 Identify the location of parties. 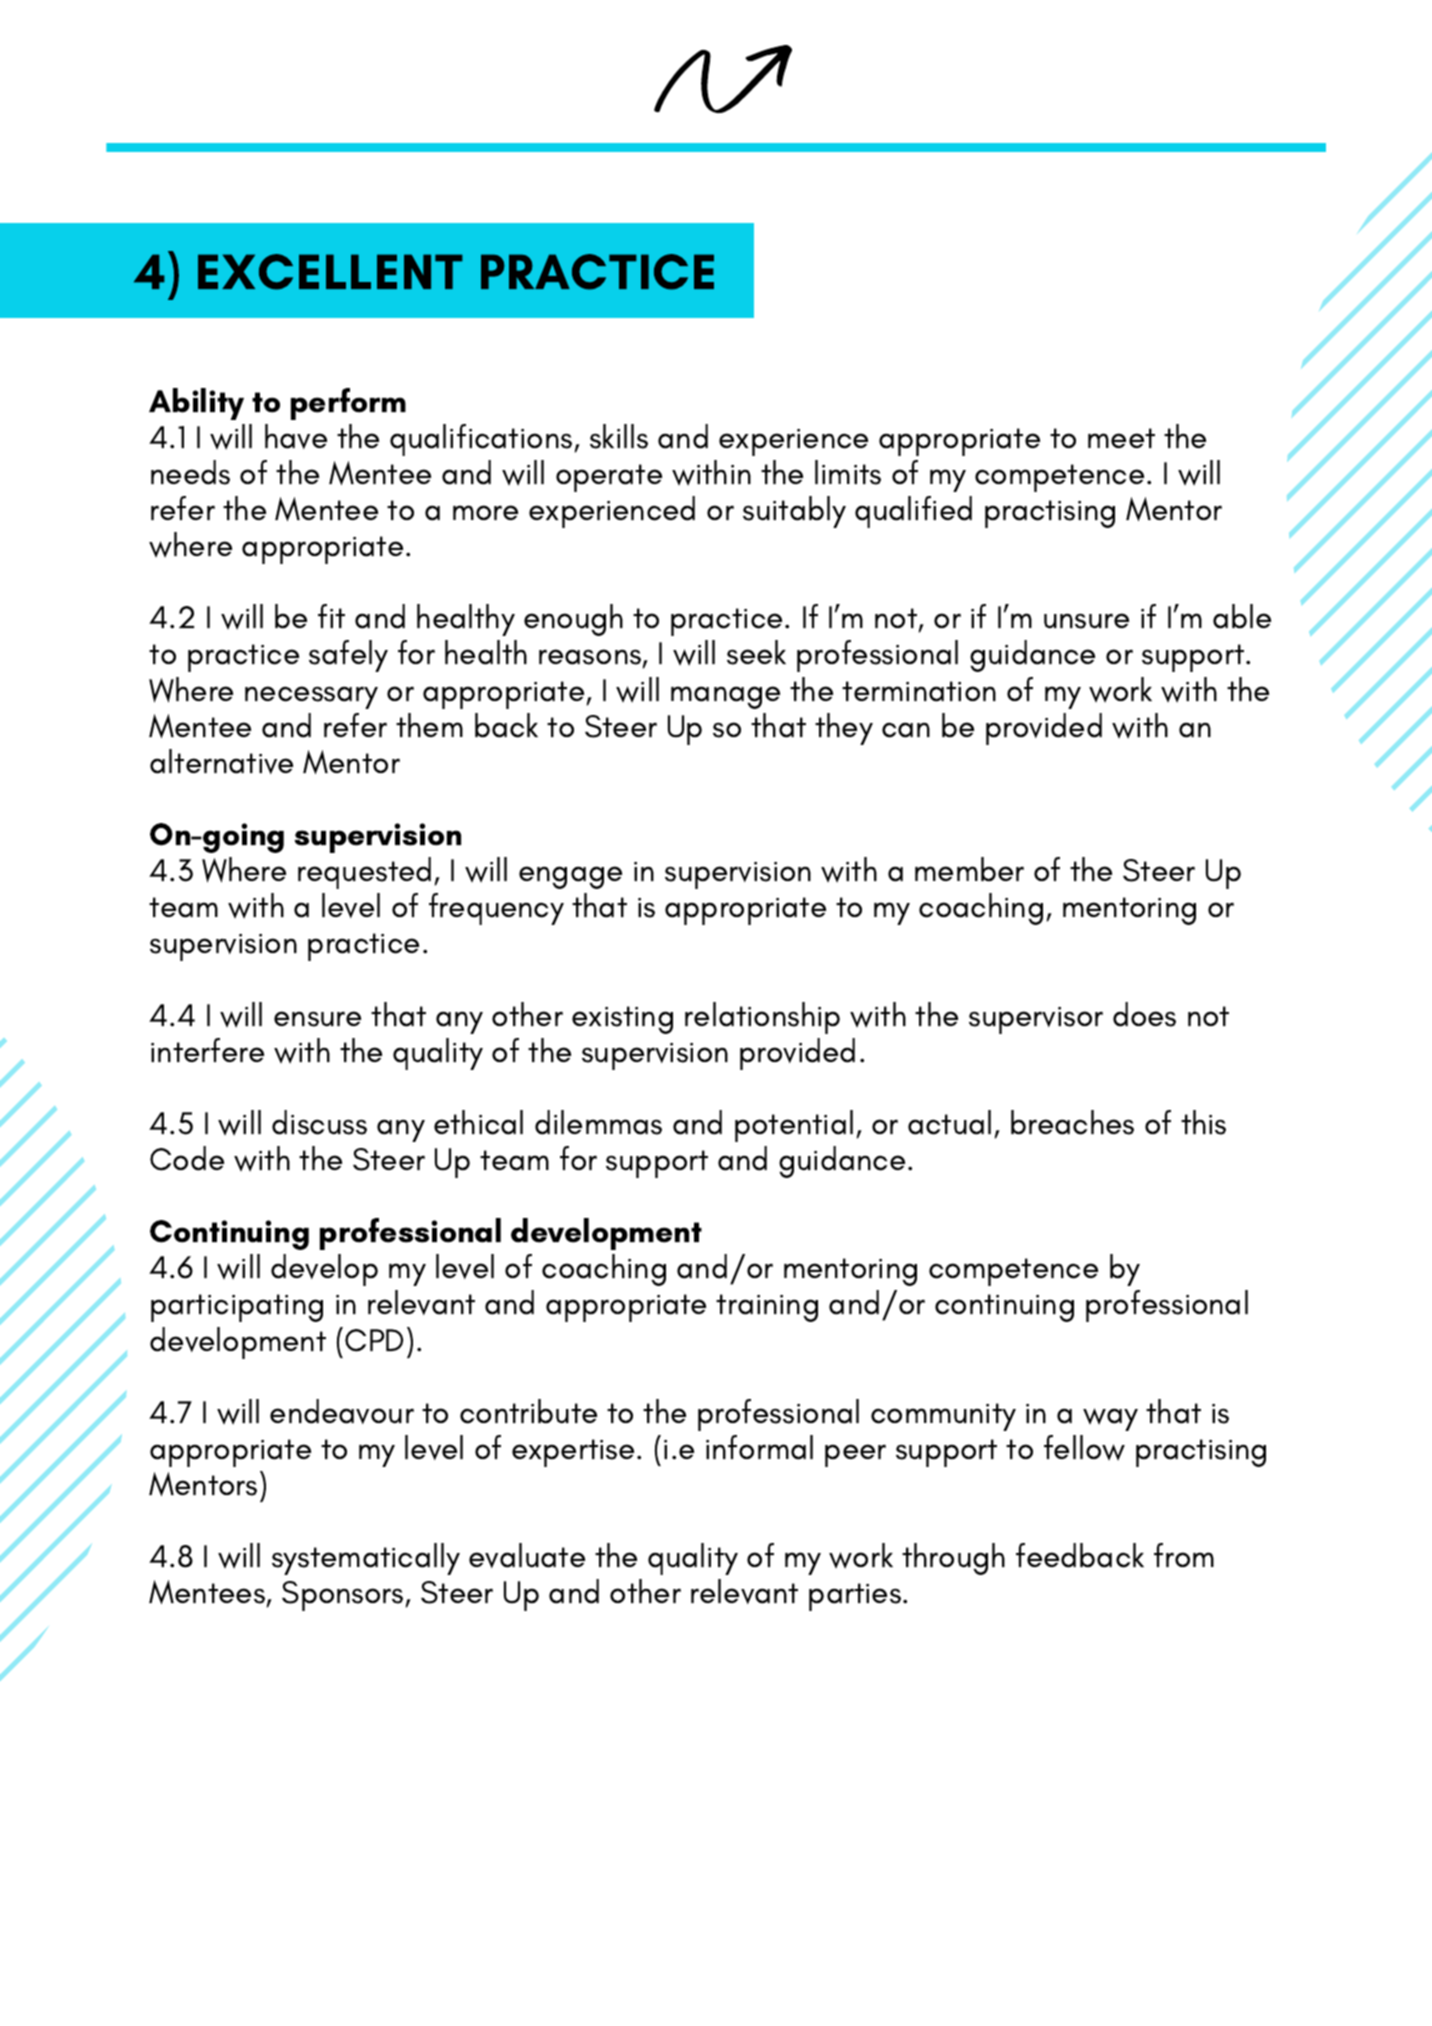
(855, 1597).
